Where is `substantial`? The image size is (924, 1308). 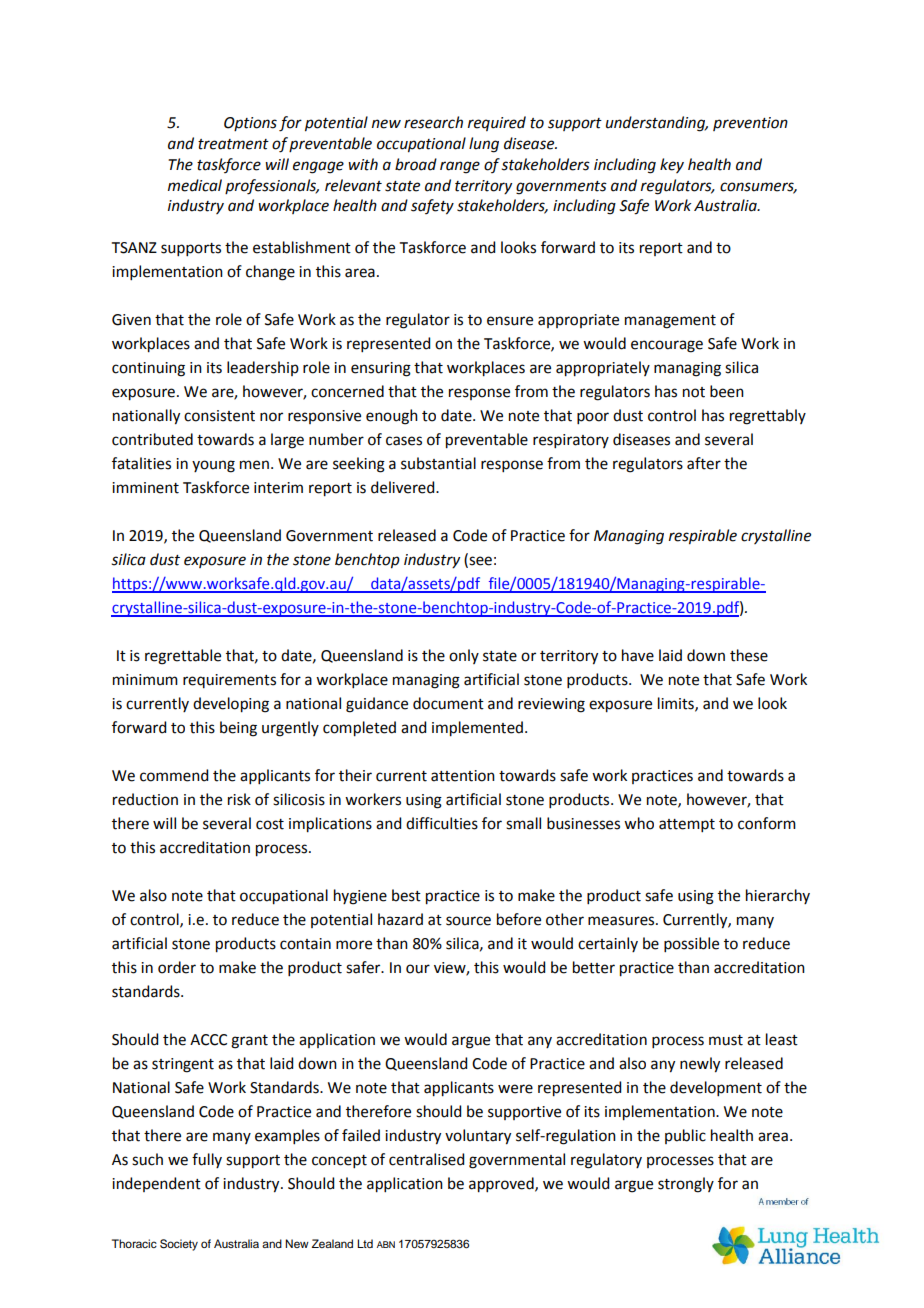 substantial is located at coordinates (438, 463).
